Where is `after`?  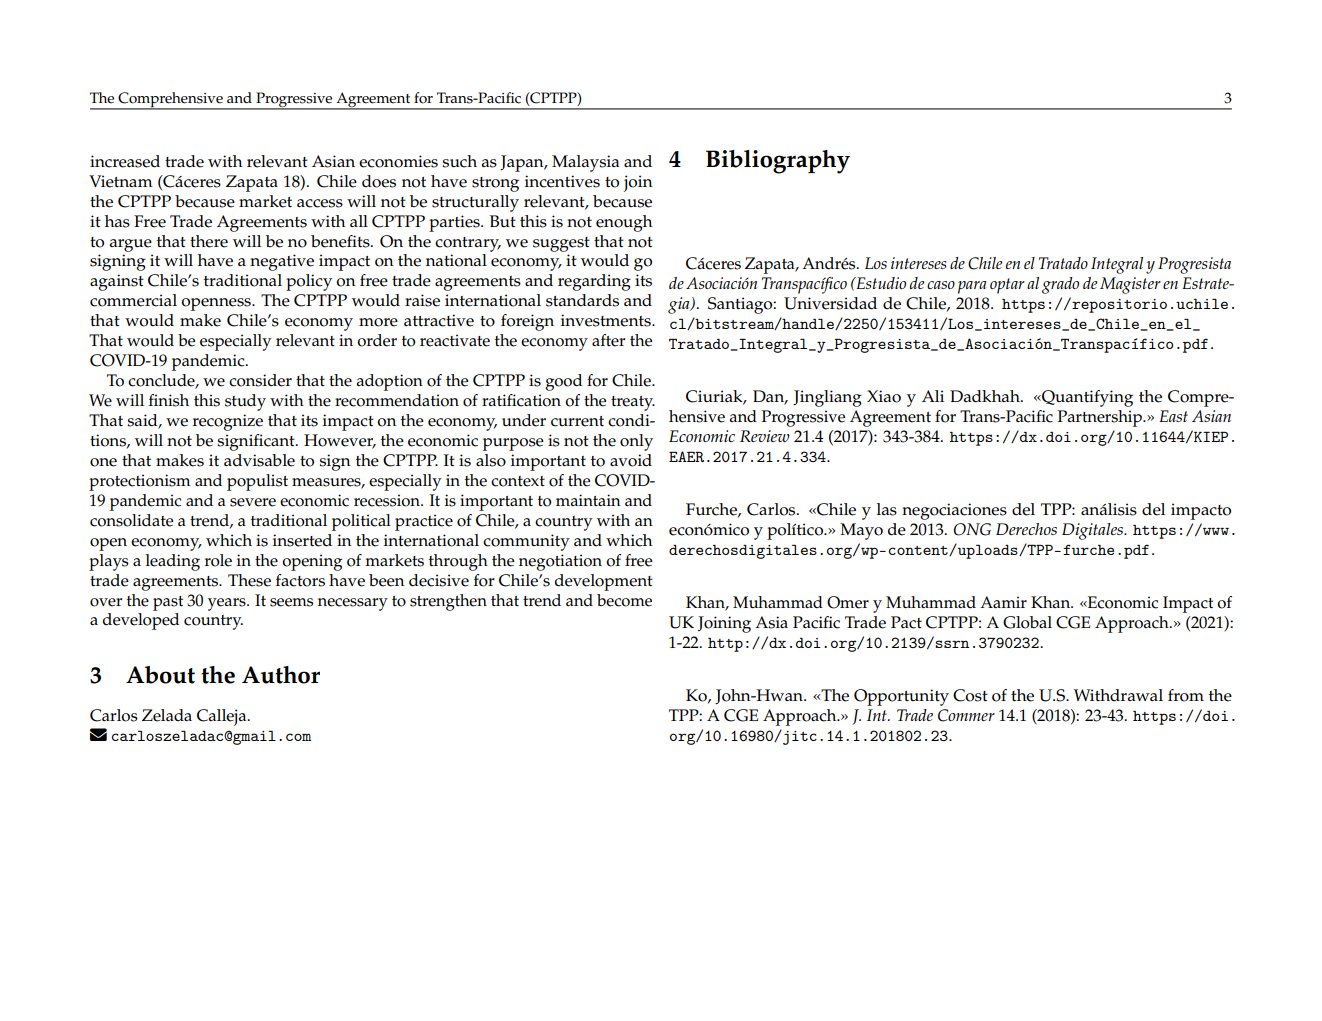 after is located at coordinates (609, 340).
